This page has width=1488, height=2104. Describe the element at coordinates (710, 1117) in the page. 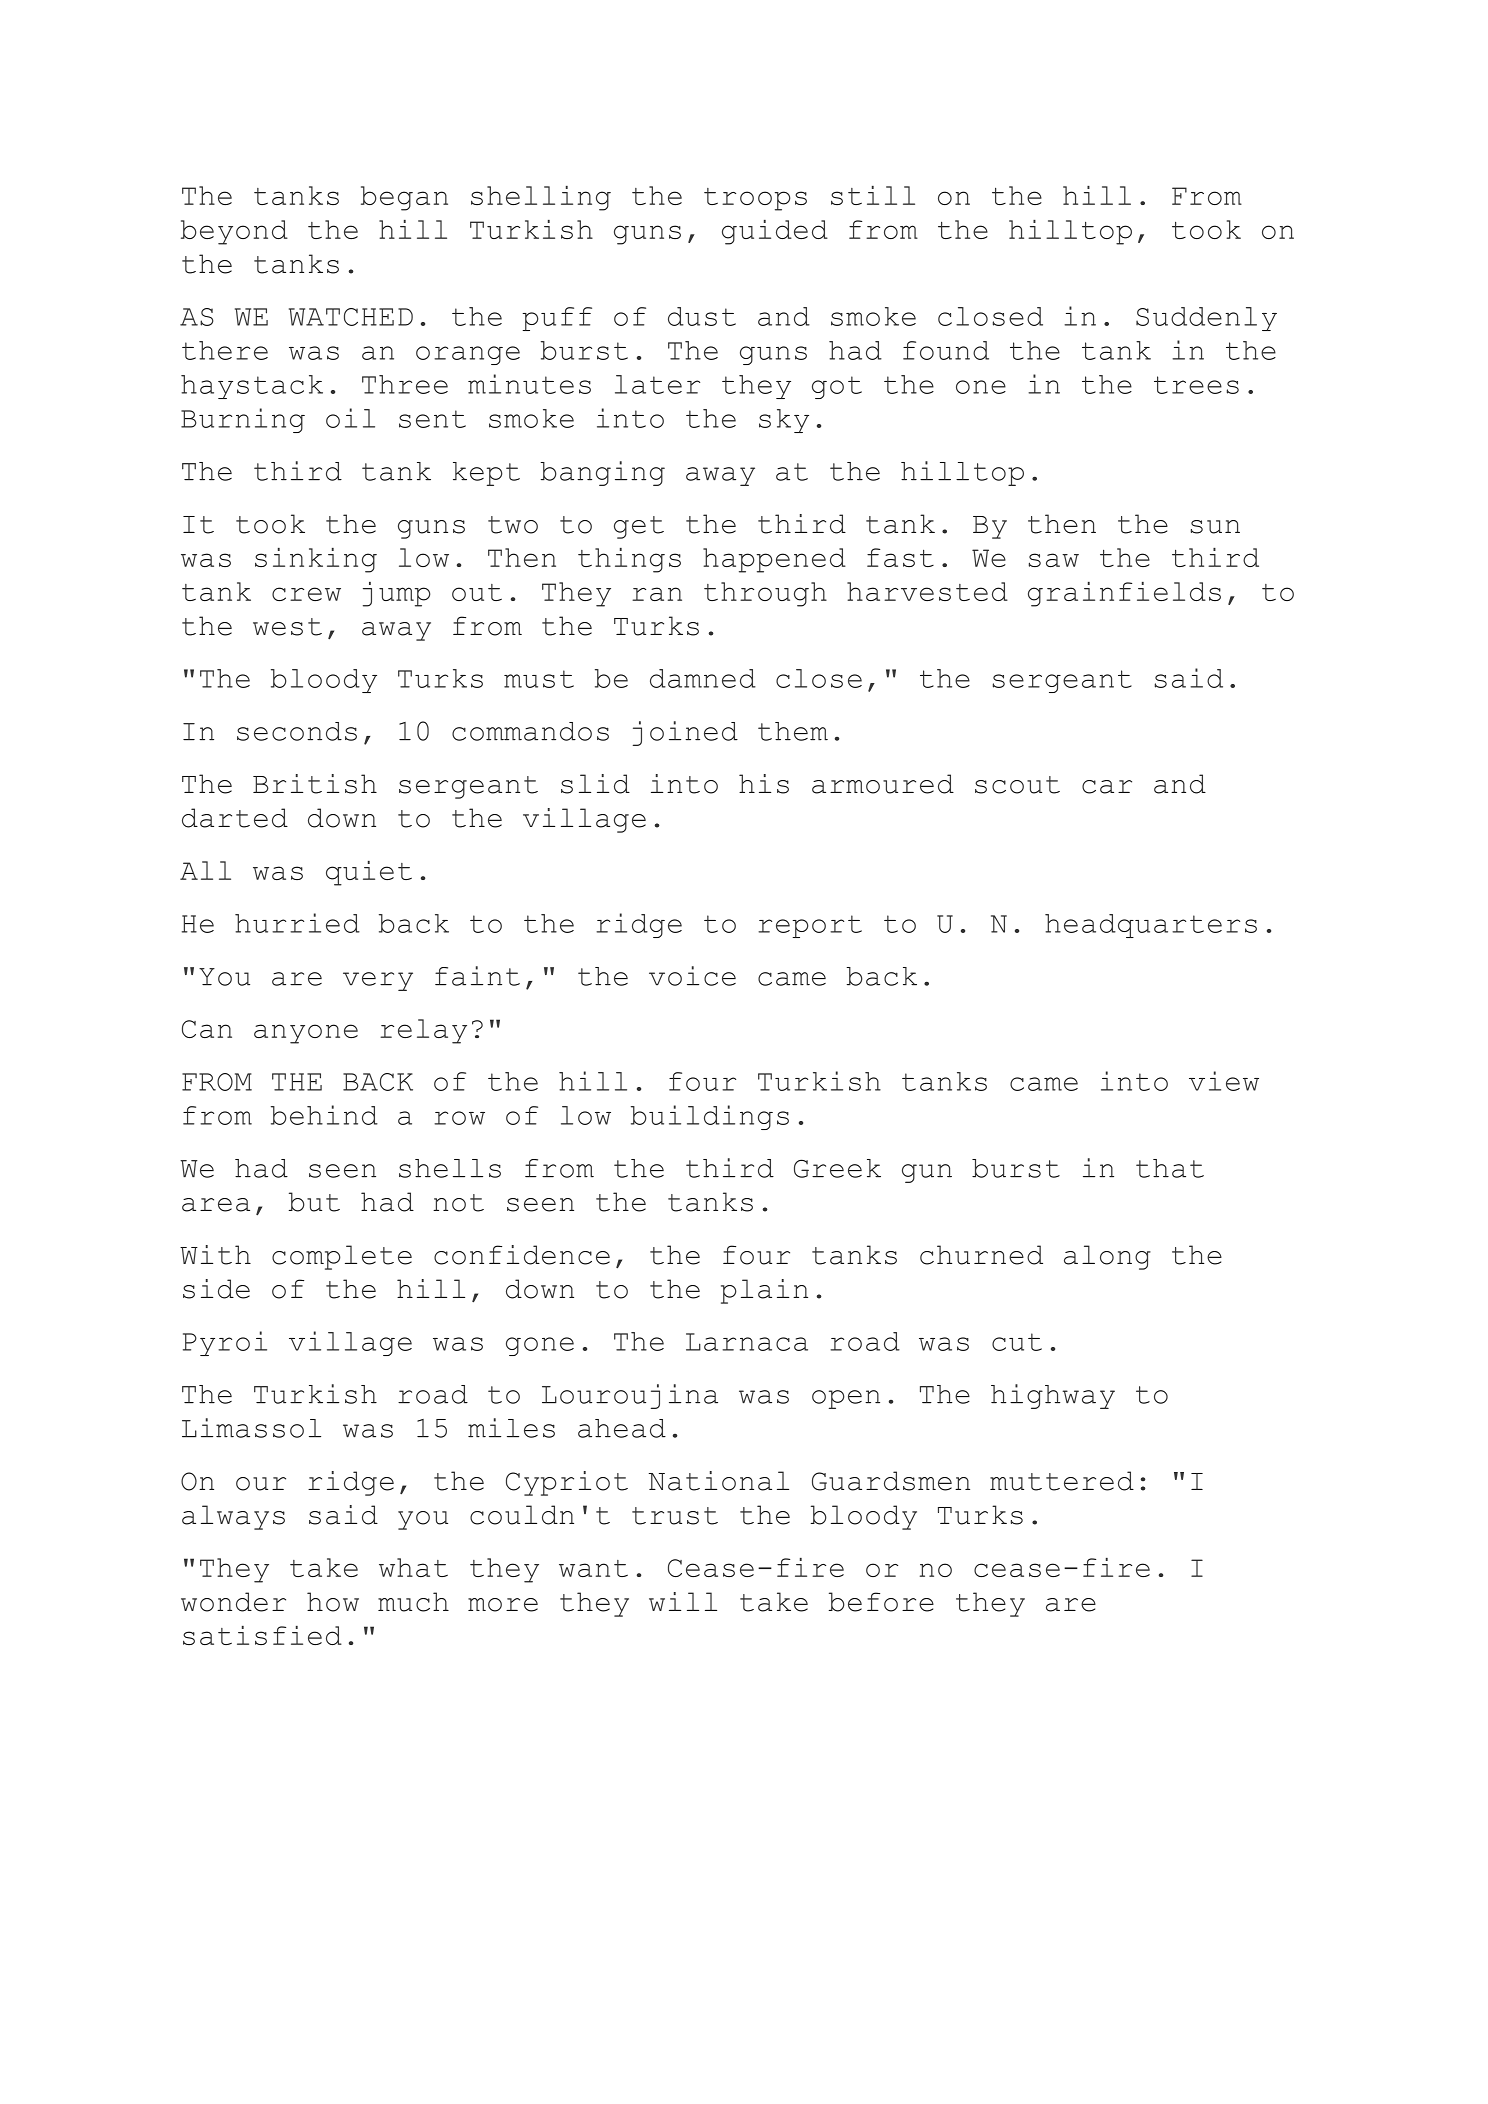

I see `buildings` at that location.
